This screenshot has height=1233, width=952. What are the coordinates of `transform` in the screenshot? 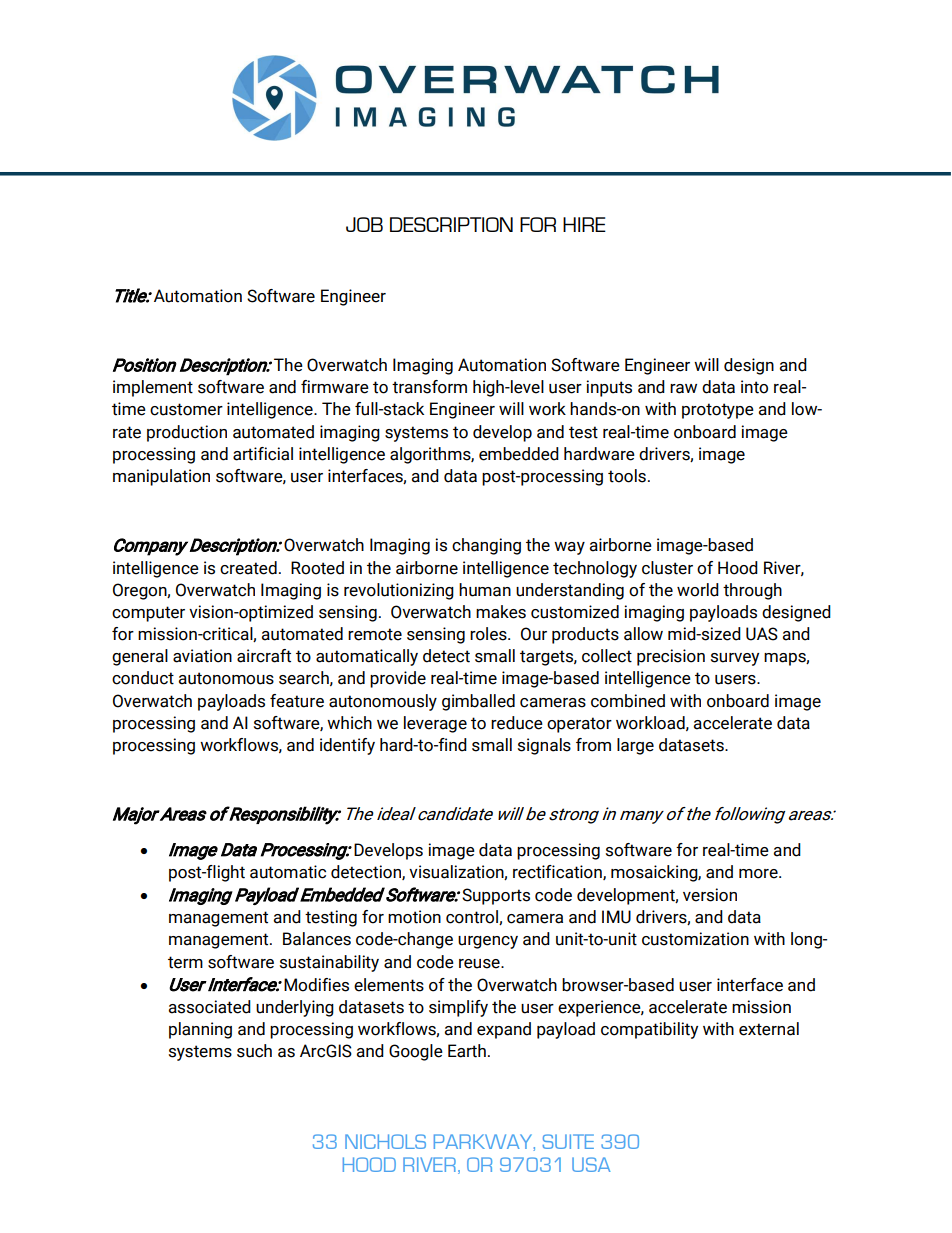 It's located at (429, 387).
